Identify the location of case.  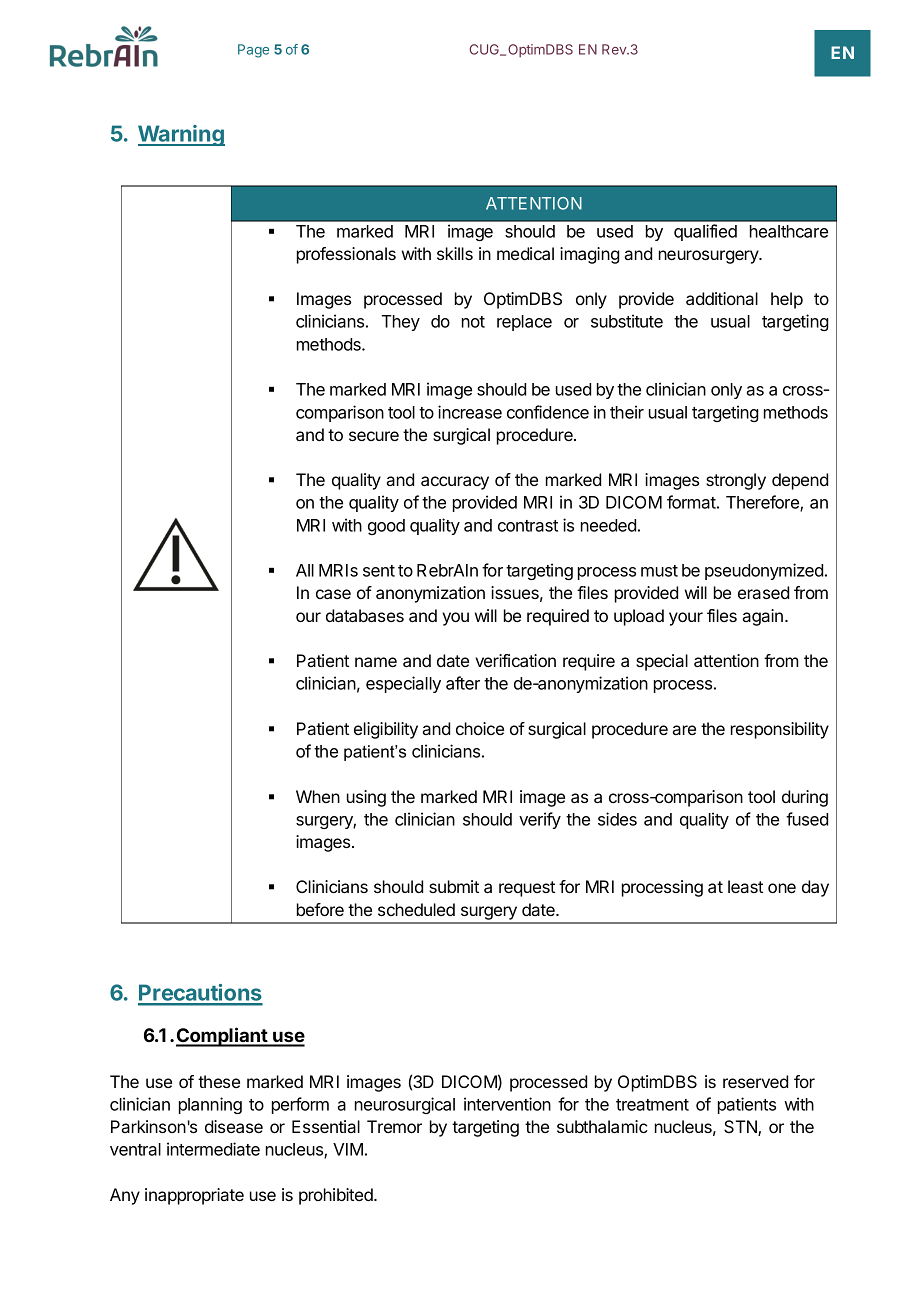
(333, 594).
